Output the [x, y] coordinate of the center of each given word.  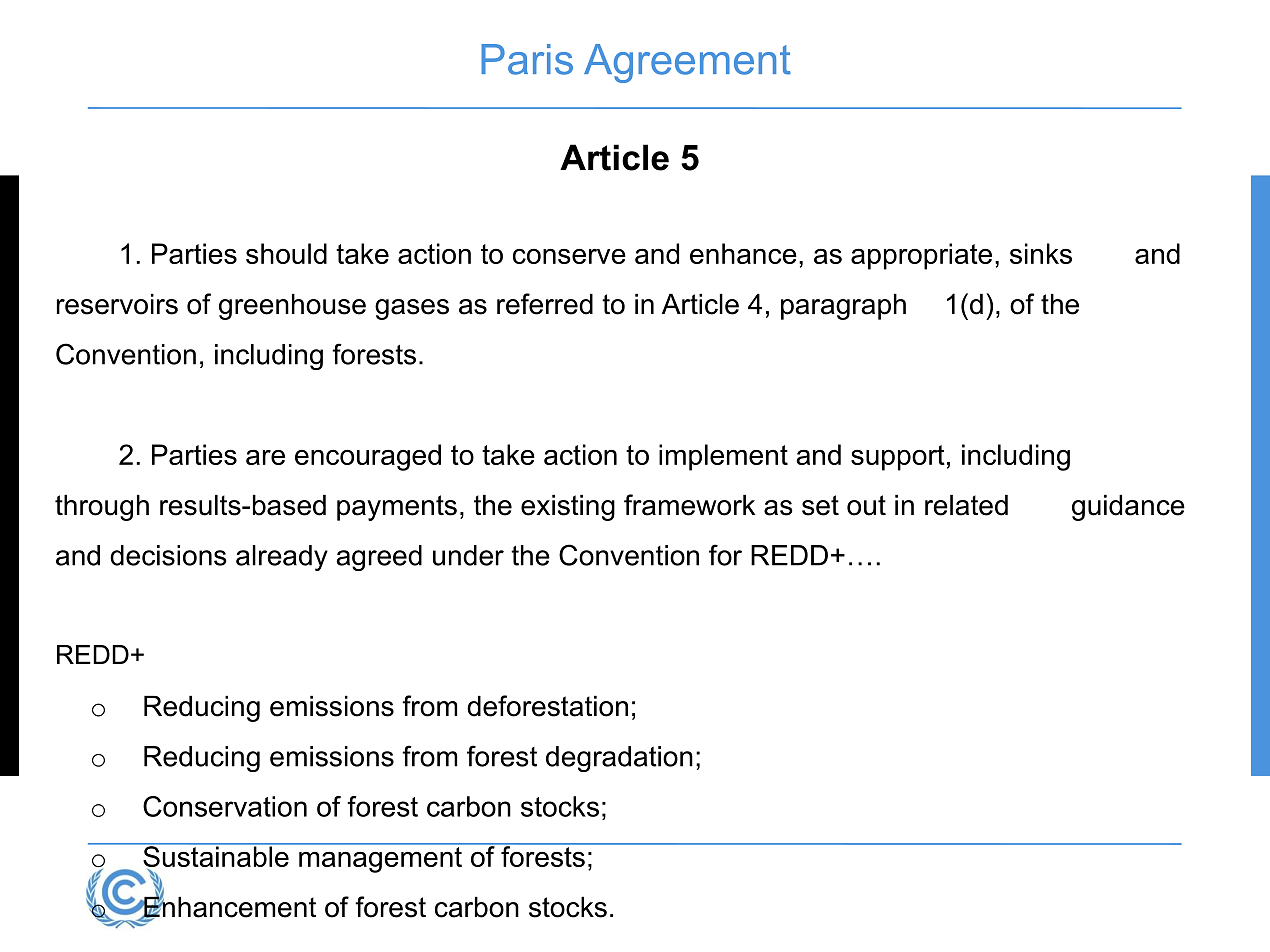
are [265, 457]
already [282, 558]
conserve [569, 256]
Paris [527, 59]
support [898, 458]
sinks [1041, 253]
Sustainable [216, 855]
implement [723, 457]
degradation [619, 759]
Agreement [687, 63]
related [966, 505]
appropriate [921, 256]
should [286, 253]
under [468, 555]
